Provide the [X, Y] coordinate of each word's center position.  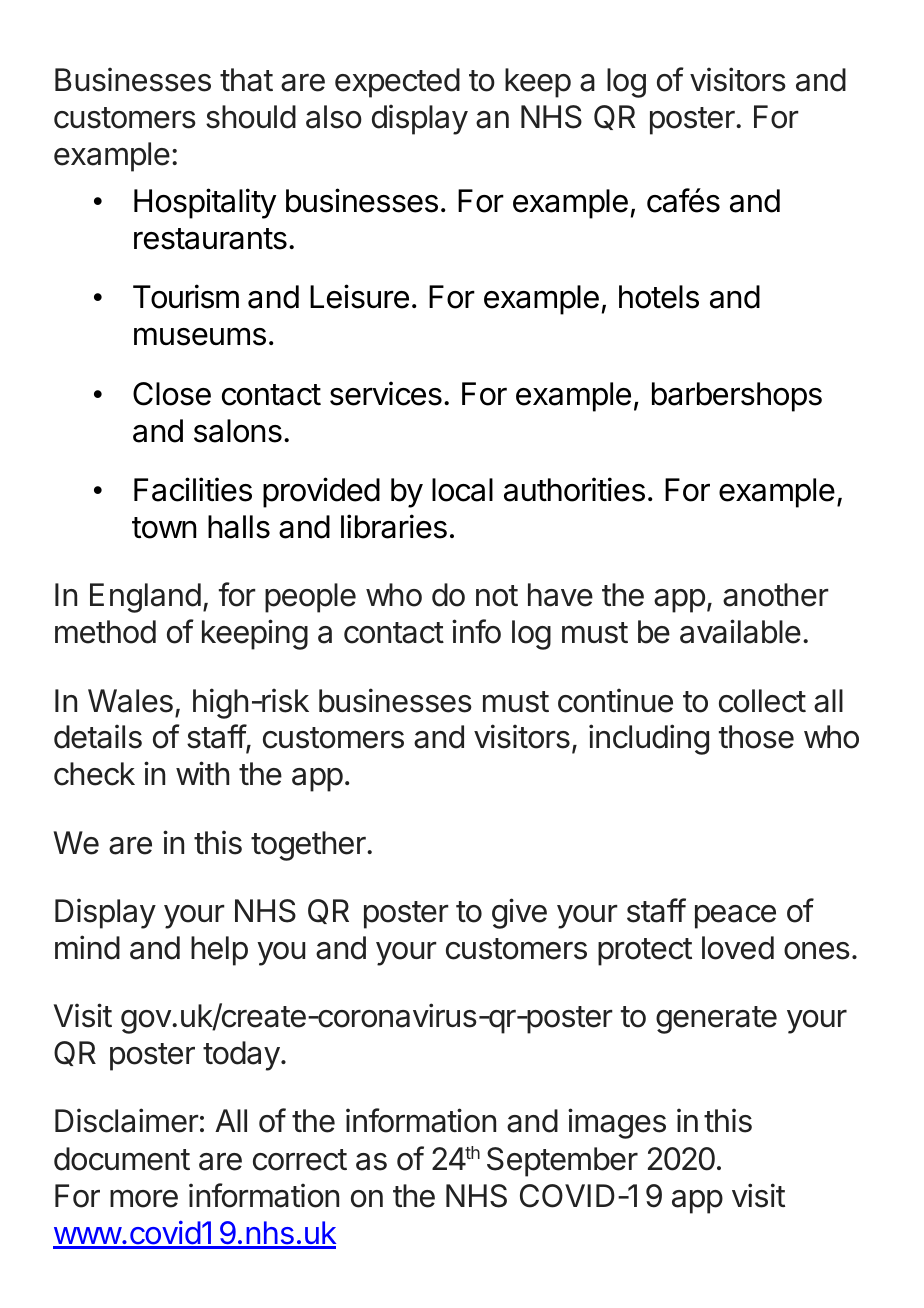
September [562, 1162]
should [251, 117]
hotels [659, 297]
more [144, 1199]
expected [397, 83]
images [617, 1123]
